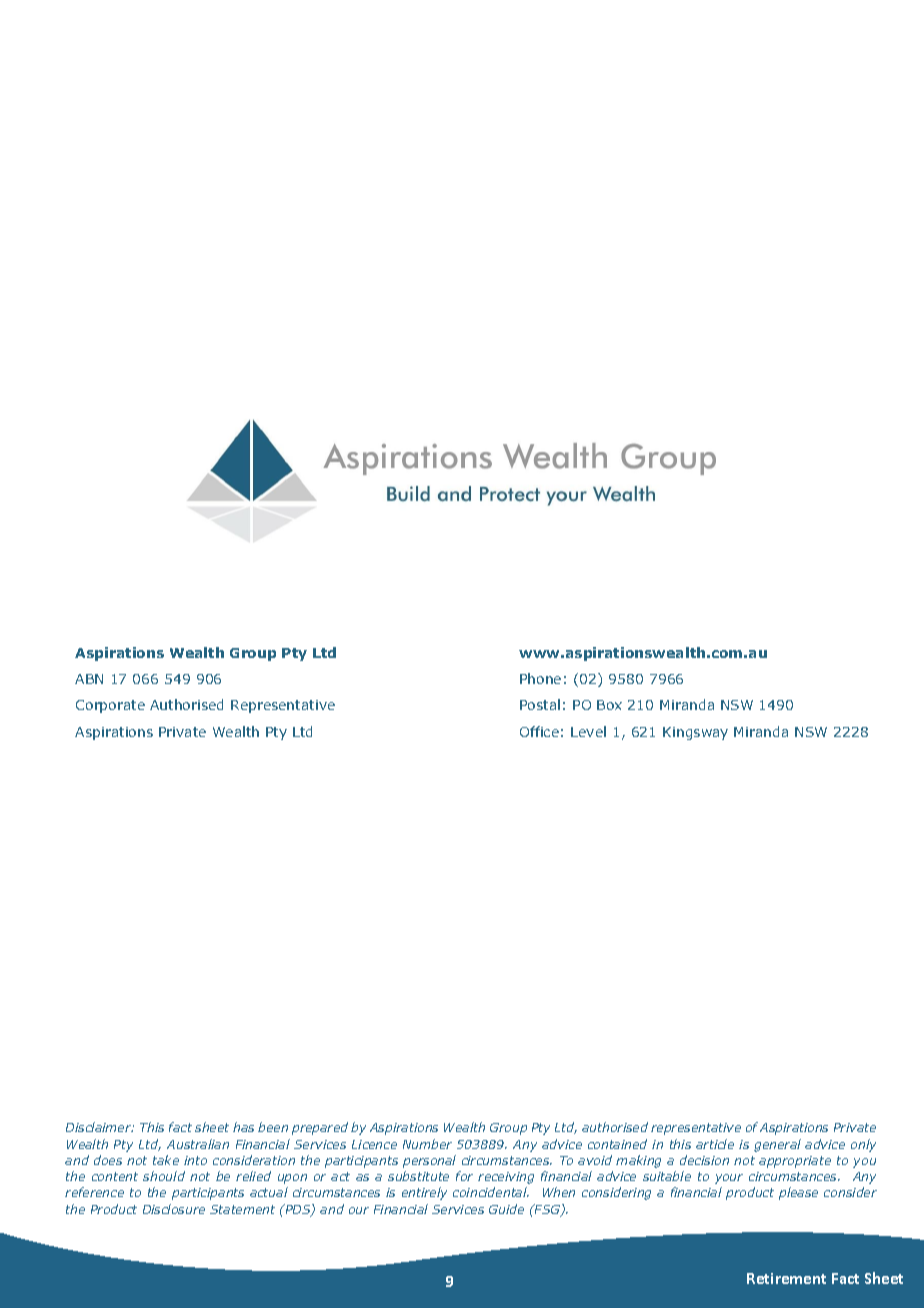  Describe the element at coordinates (320, 1128) in the screenshot. I see `prepared` at that location.
